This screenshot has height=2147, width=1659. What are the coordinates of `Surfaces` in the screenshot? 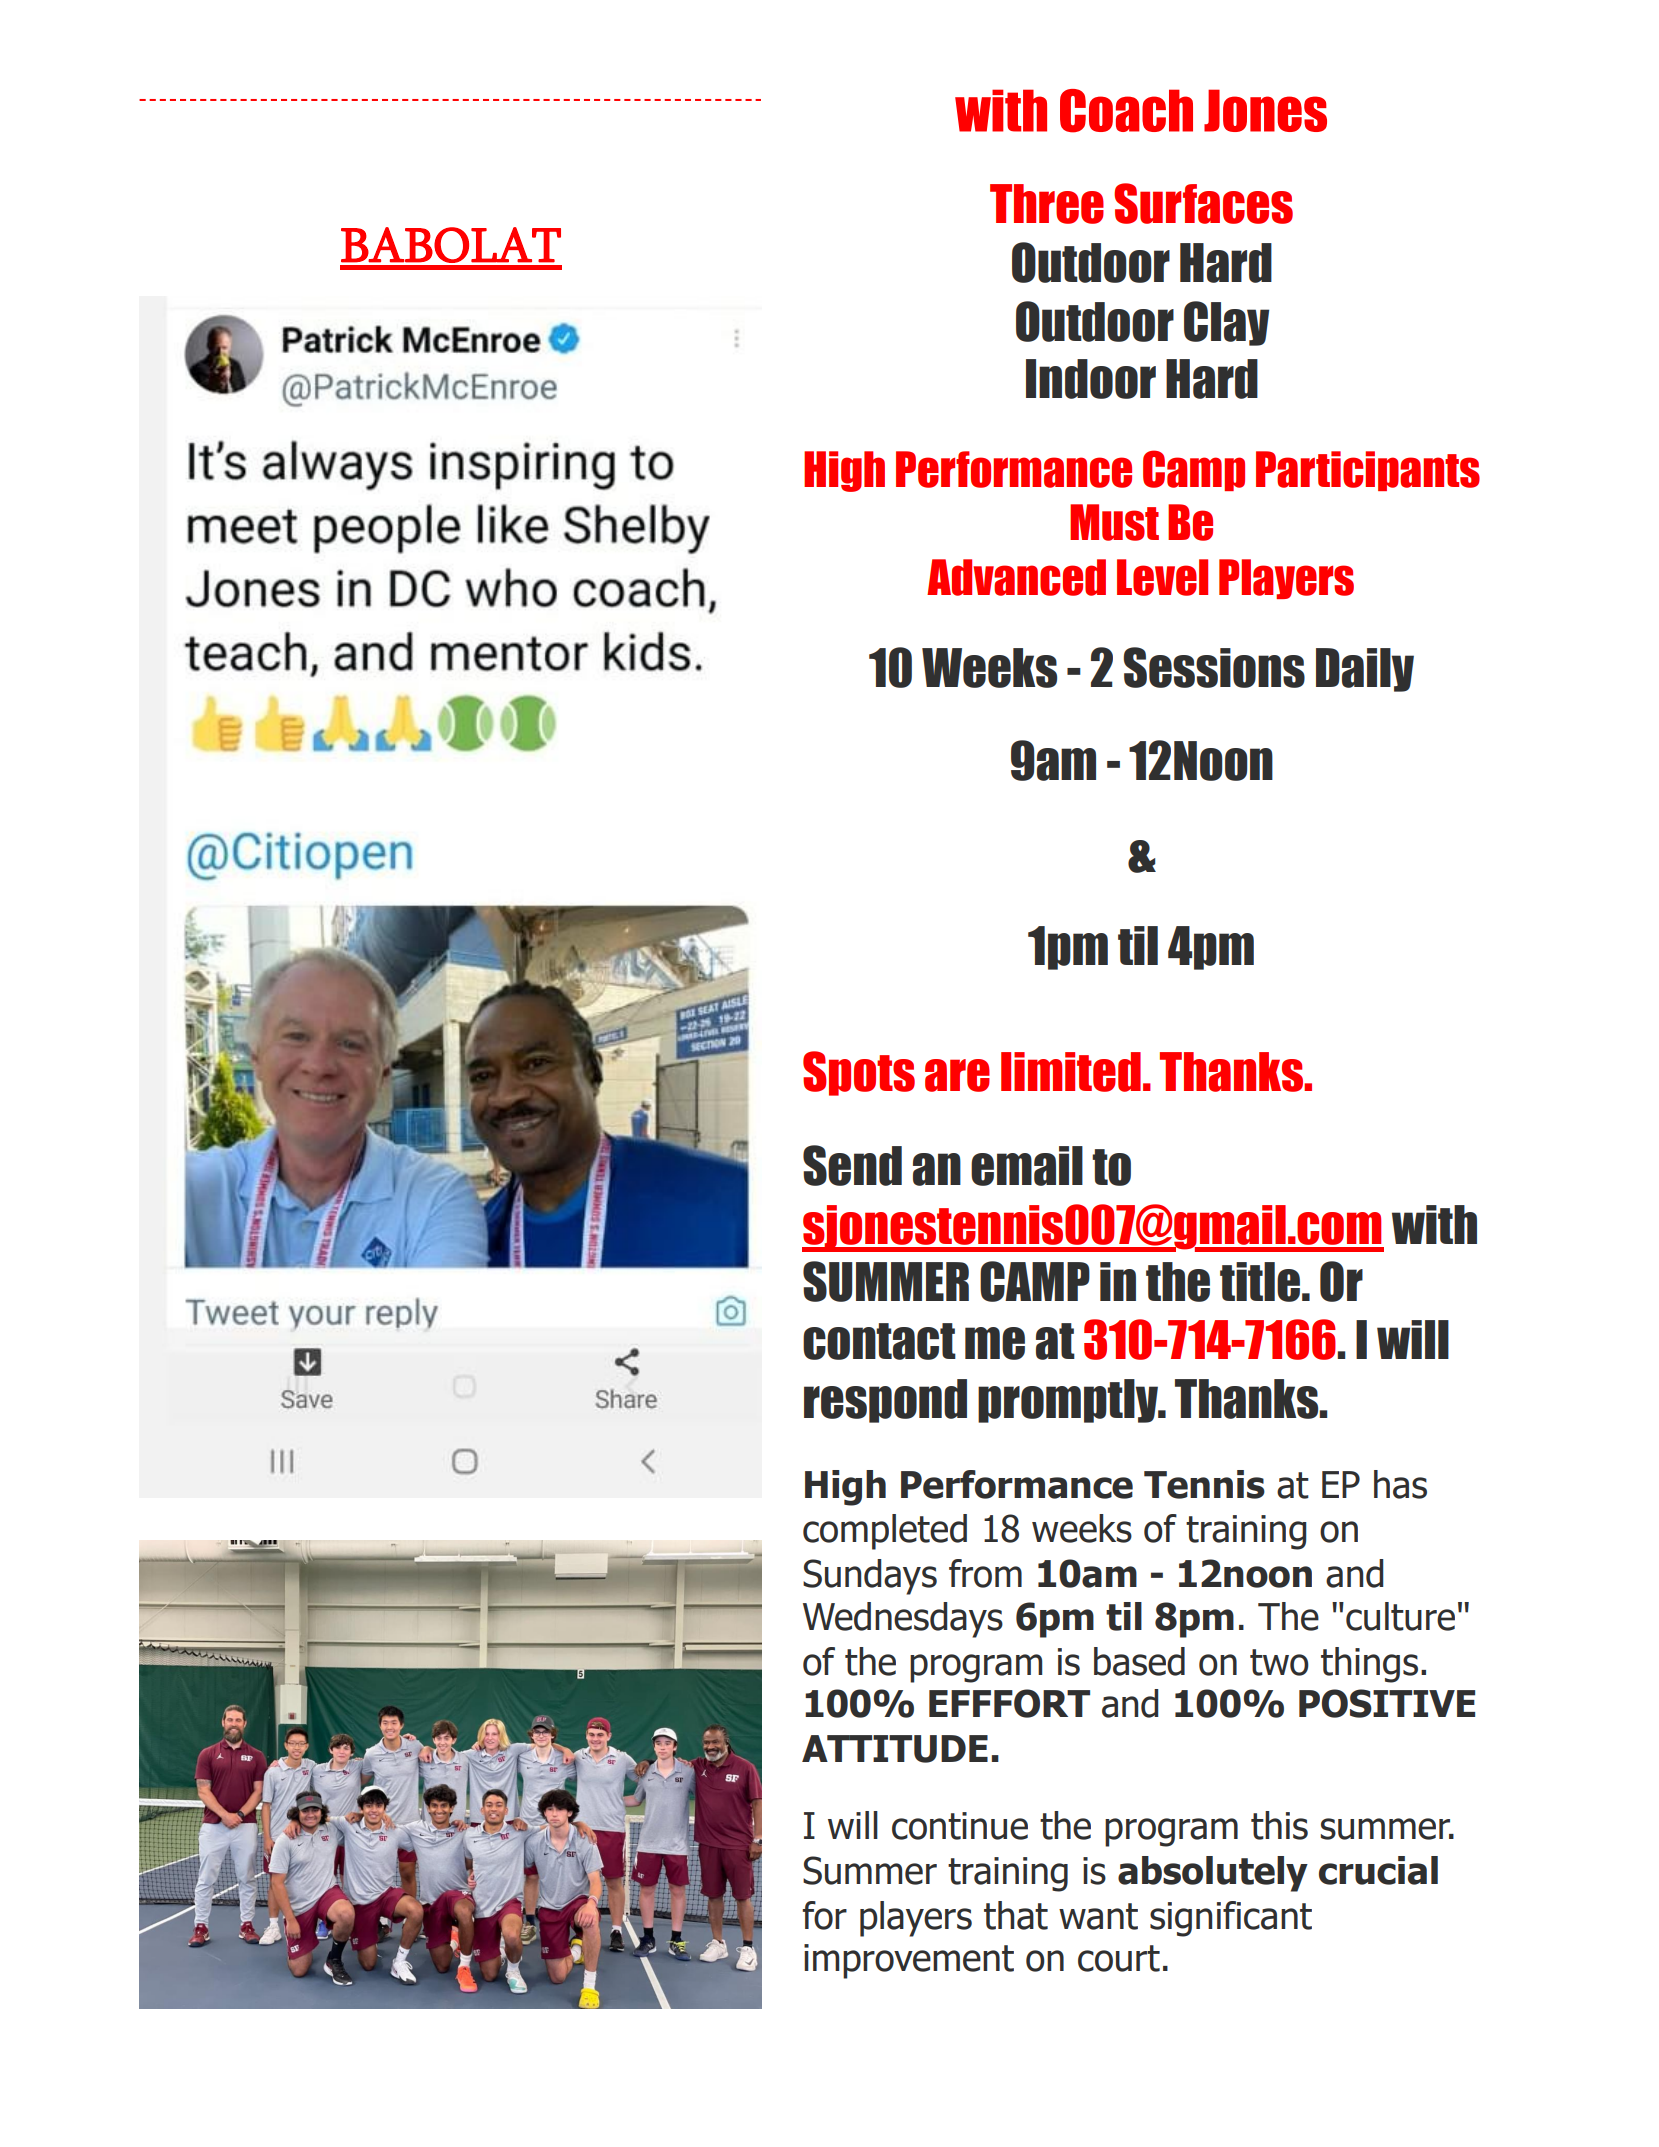 It's located at (1203, 203).
